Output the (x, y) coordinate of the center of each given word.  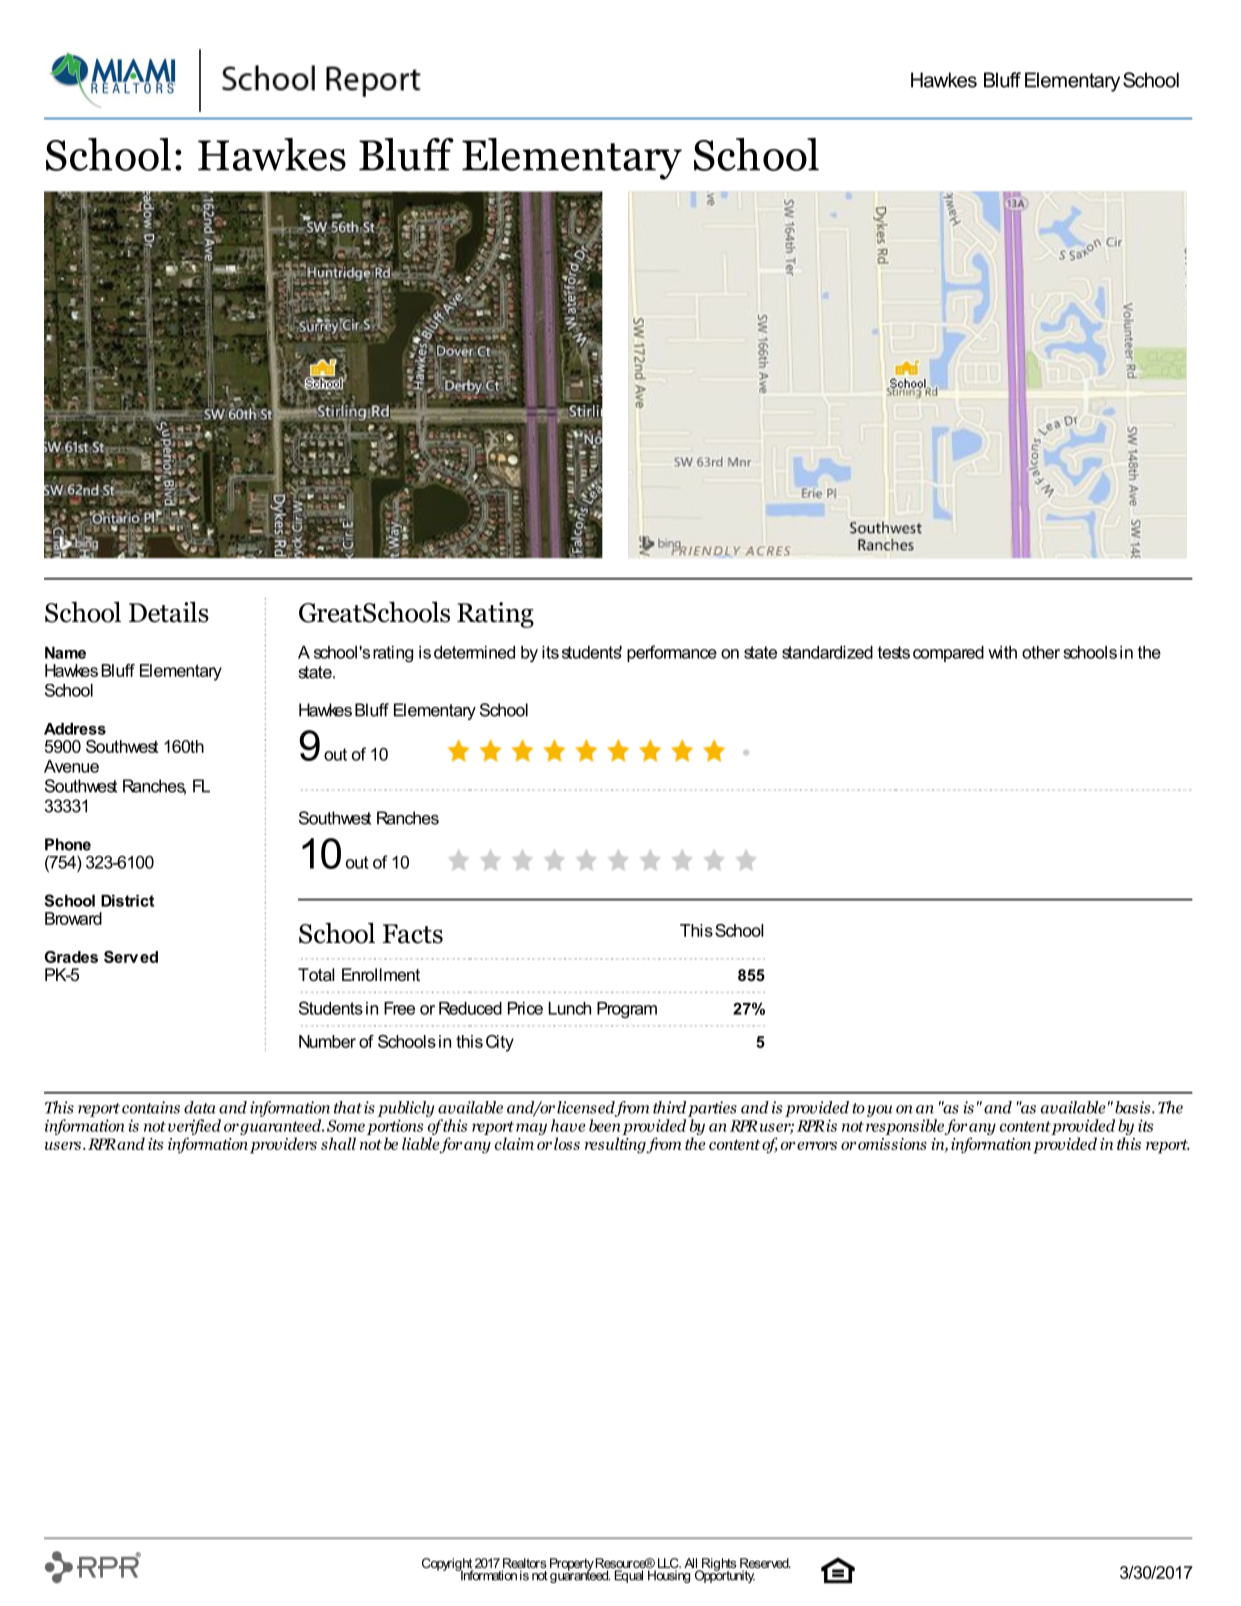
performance (672, 653)
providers (283, 1145)
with (1002, 652)
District (127, 901)
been (604, 1125)
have (568, 1125)
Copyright (448, 1565)
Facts (413, 934)
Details (169, 612)
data (200, 1107)
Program (627, 1010)
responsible (906, 1127)
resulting (616, 1145)
